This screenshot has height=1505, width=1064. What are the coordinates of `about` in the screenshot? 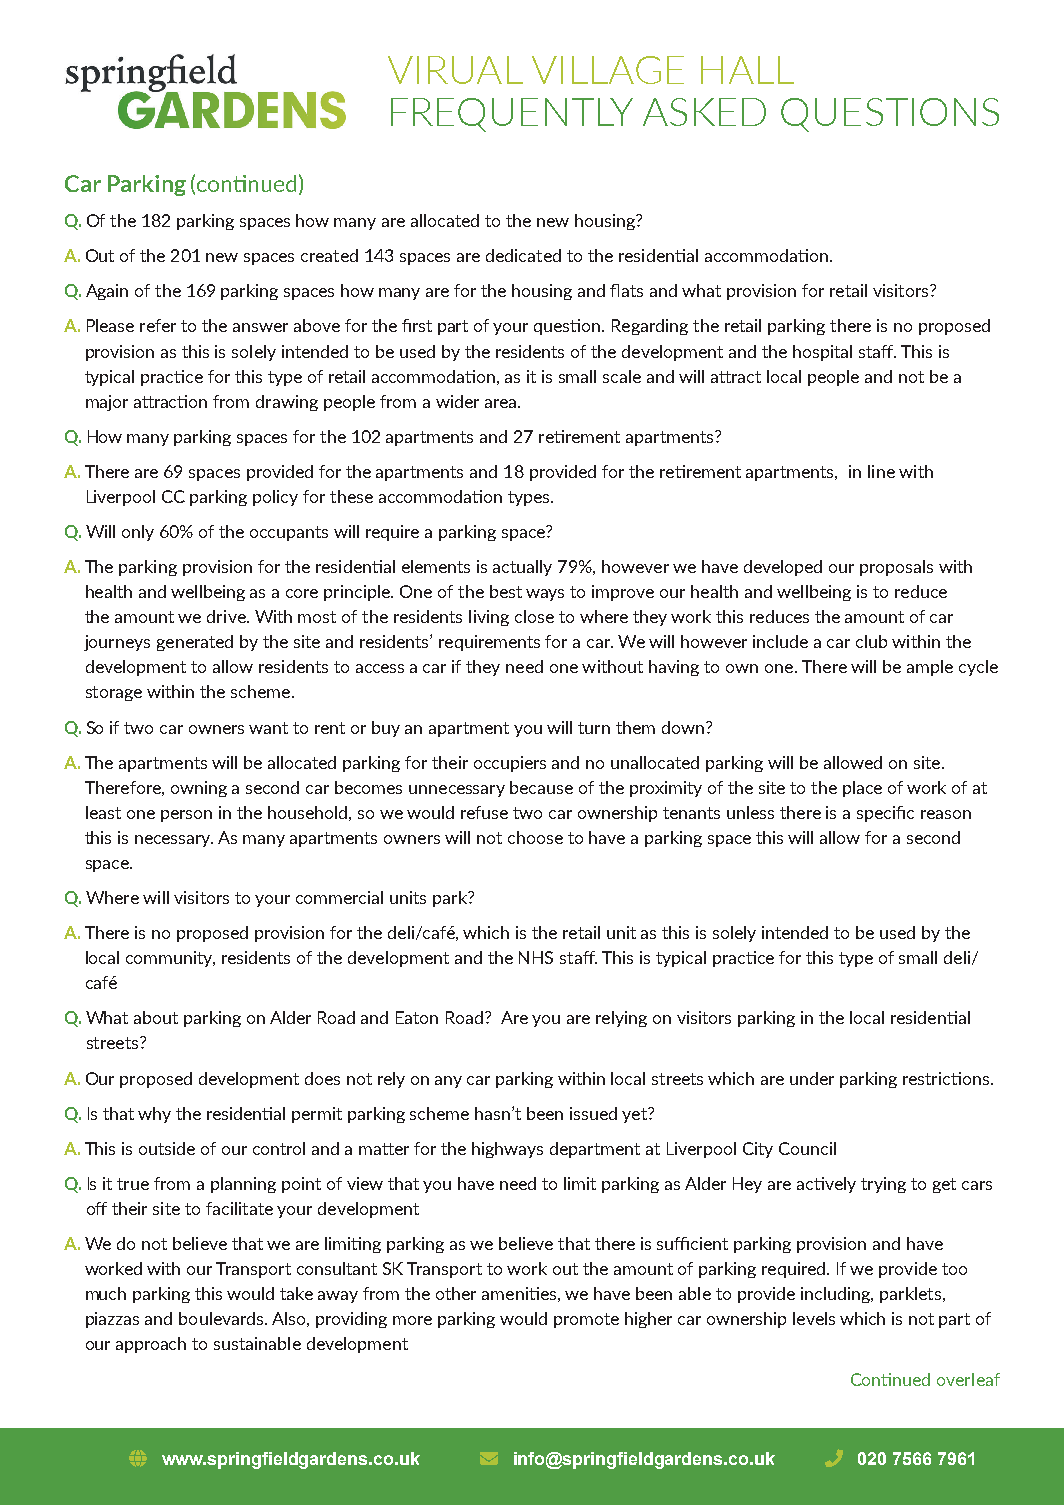 It's located at (156, 1017).
